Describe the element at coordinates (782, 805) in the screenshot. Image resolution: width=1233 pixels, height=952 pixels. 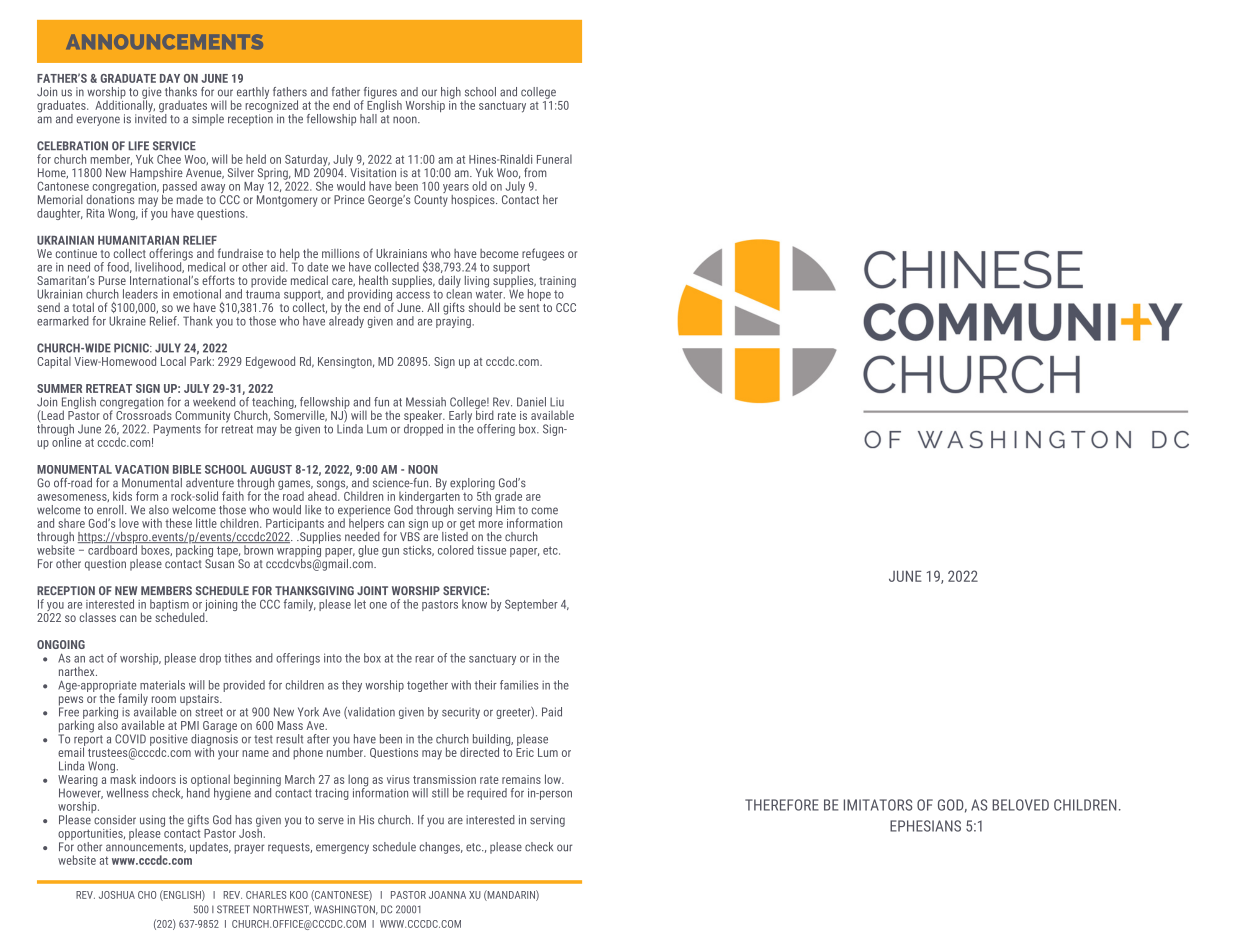
I see `THEREFORE` at that location.
